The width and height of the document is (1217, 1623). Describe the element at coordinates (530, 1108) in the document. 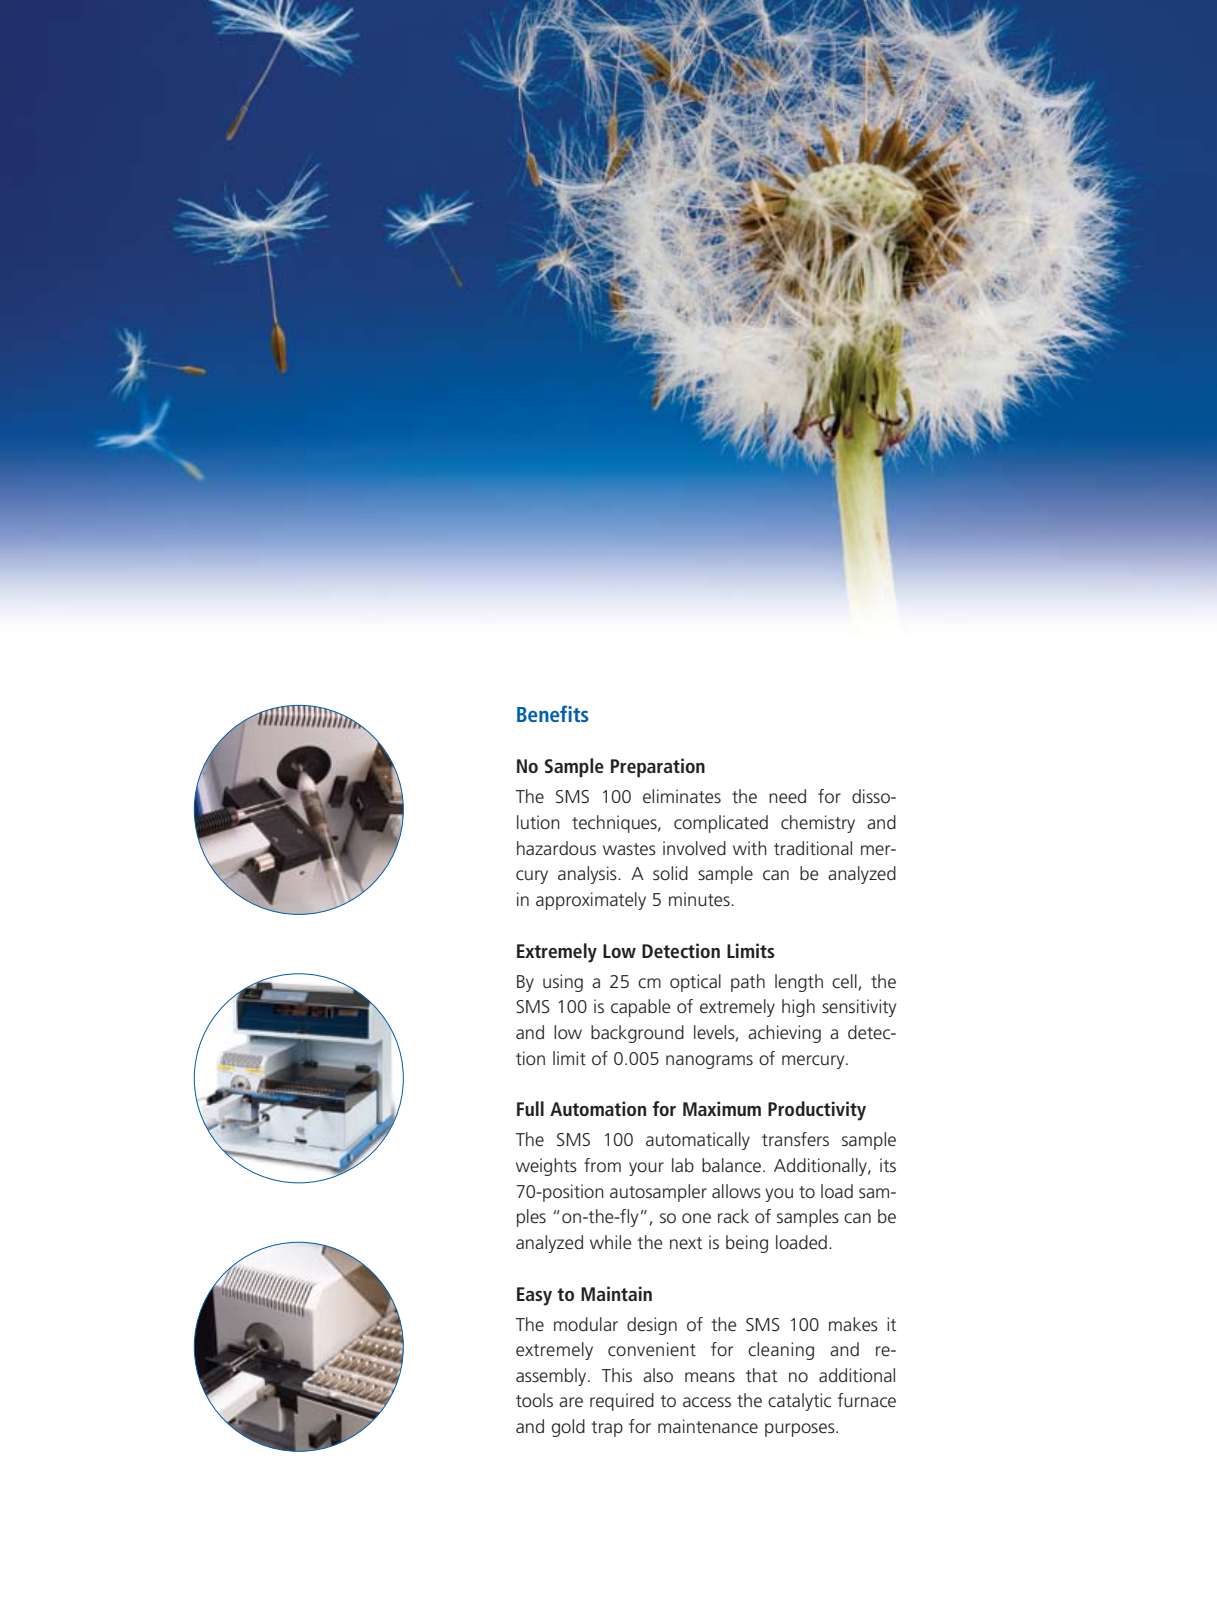

I see `Full` at that location.
